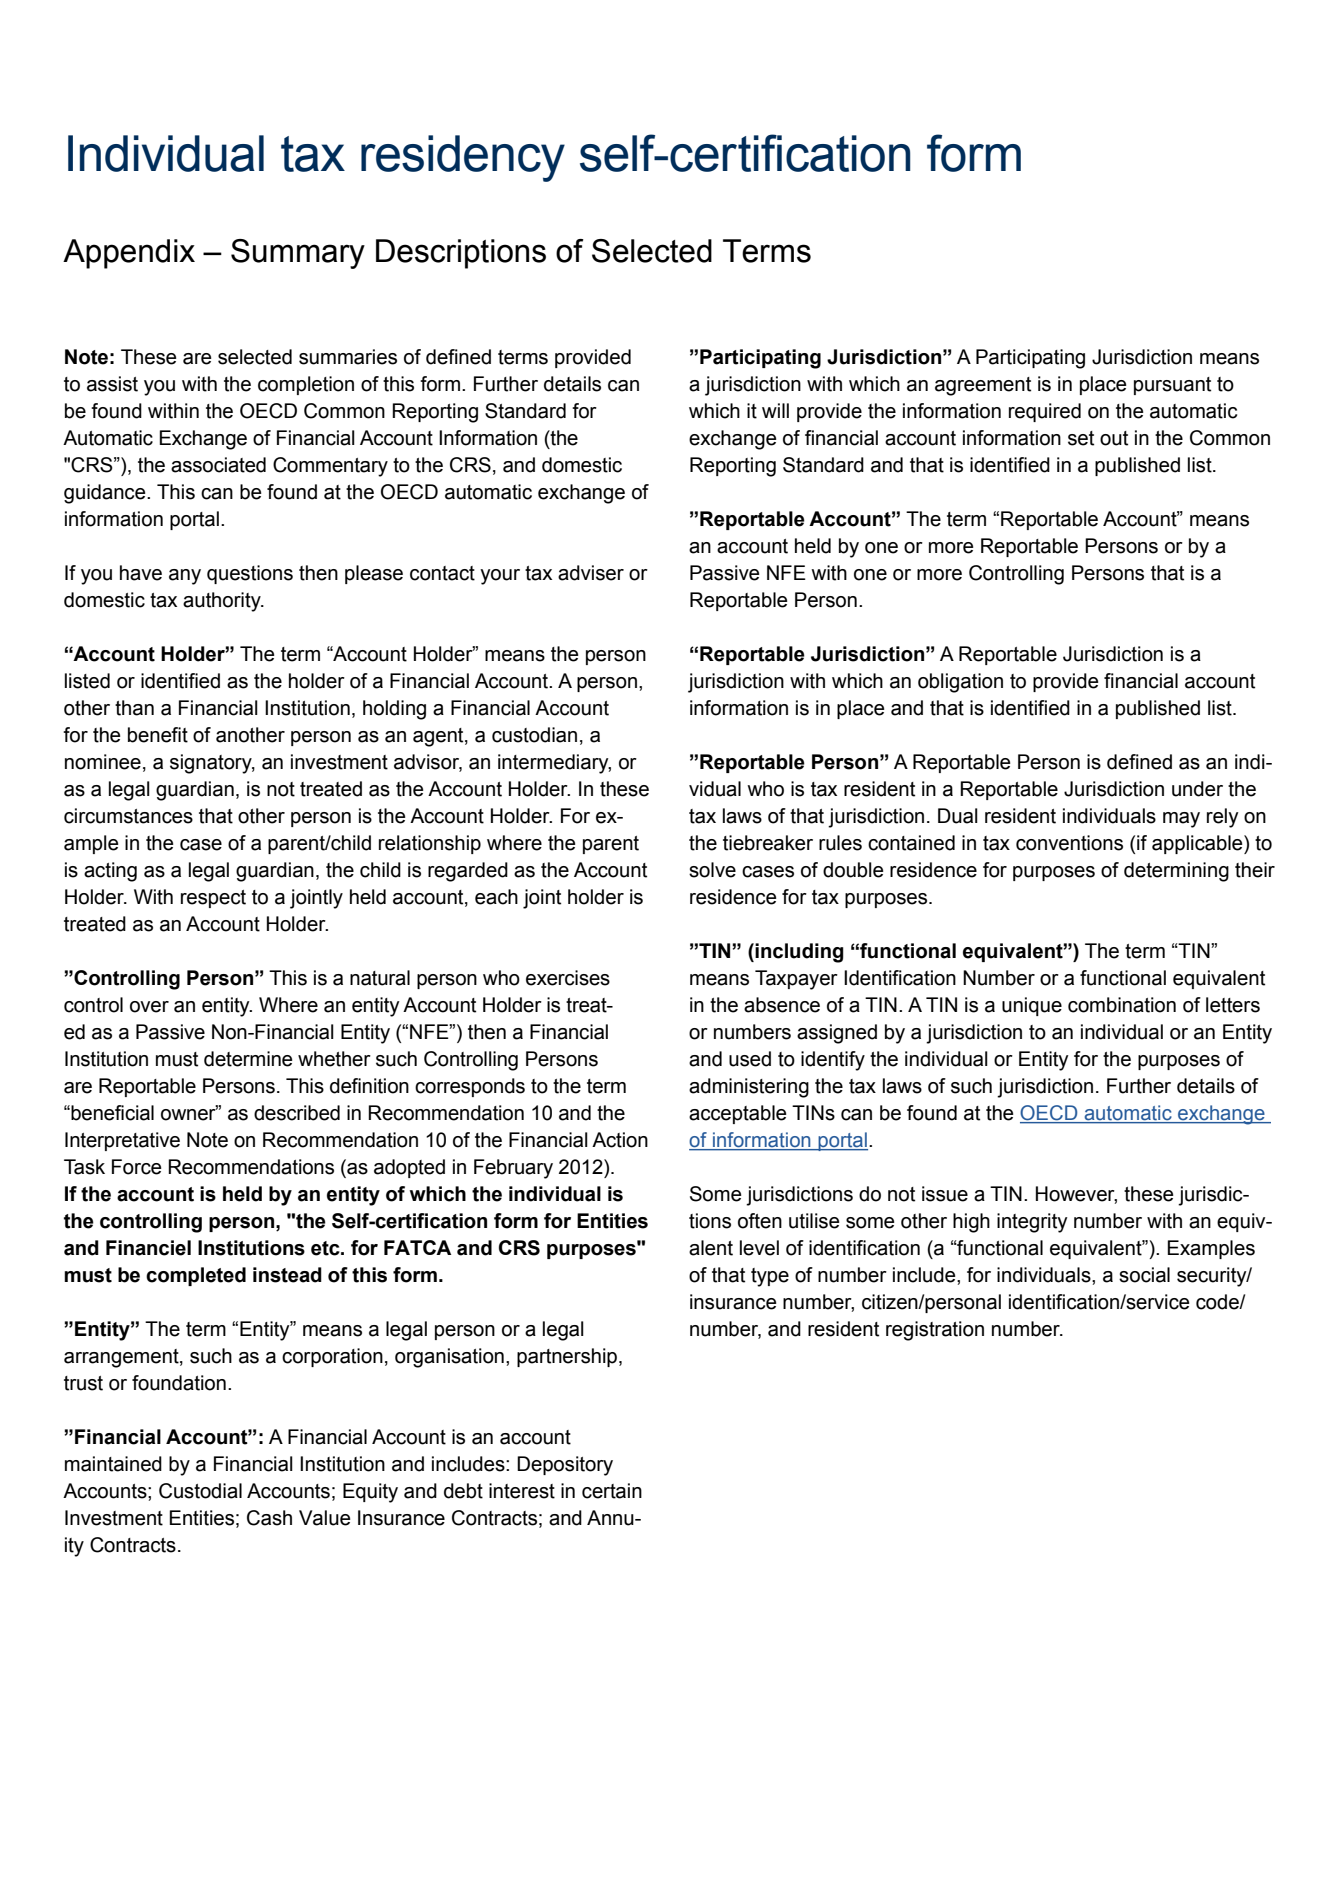 The image size is (1340, 1895). What do you see at coordinates (1114, 438) in the screenshot?
I see `out` at bounding box center [1114, 438].
